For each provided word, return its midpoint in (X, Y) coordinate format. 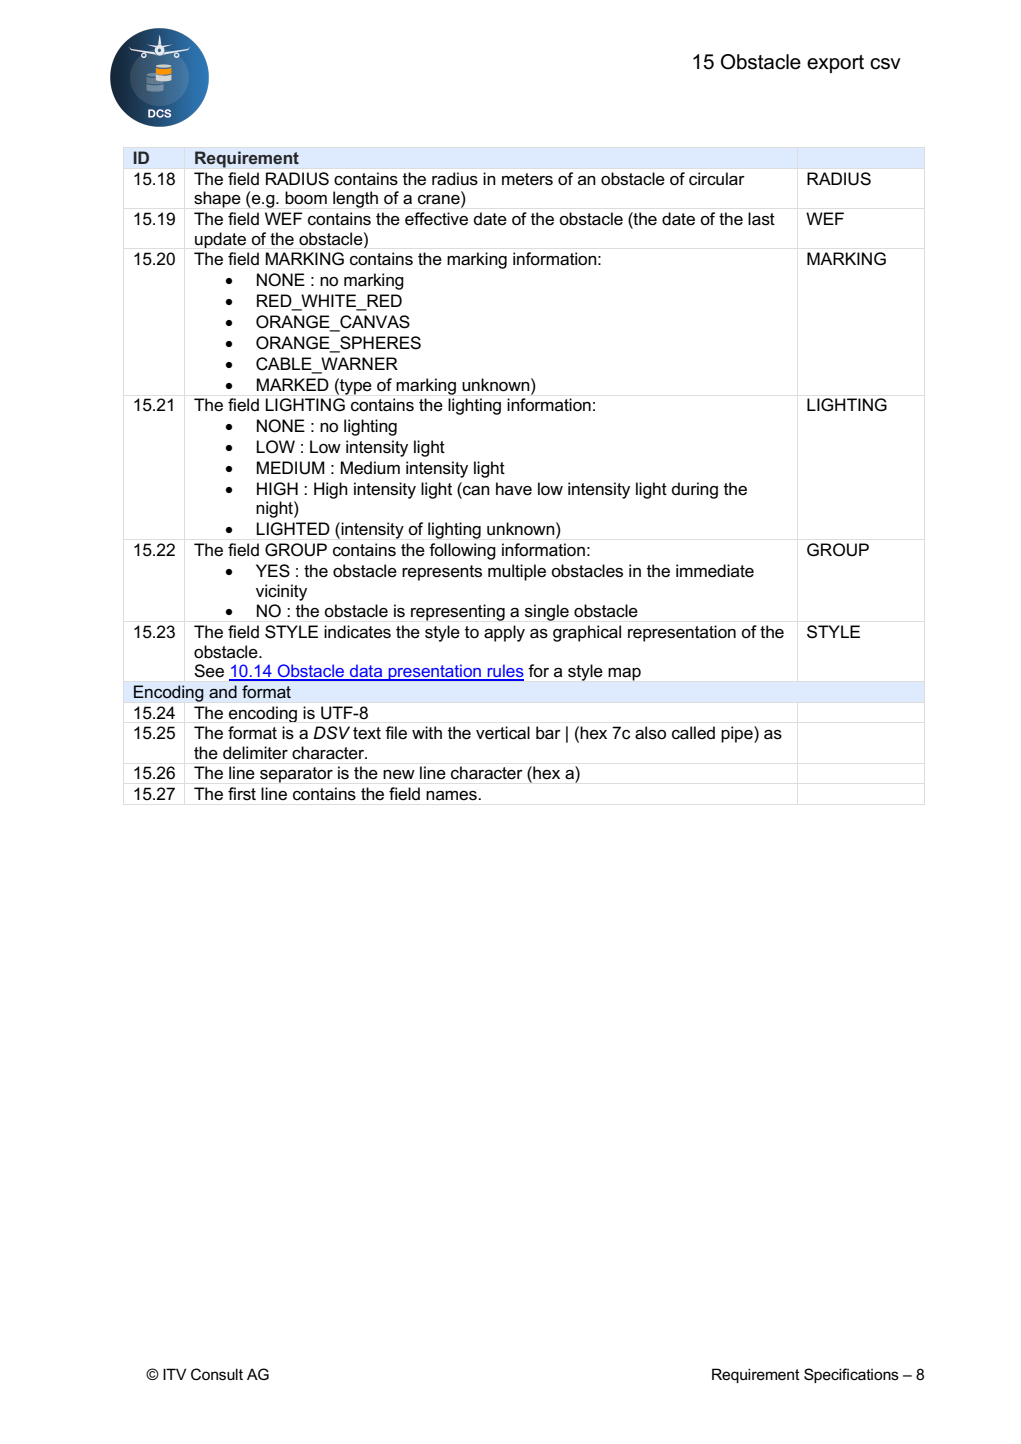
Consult (217, 1374)
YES (273, 571)
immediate (715, 571)
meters (527, 179)
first (242, 793)
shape (217, 199)
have (514, 489)
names (452, 795)
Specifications (851, 1375)
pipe (738, 734)
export (835, 64)
